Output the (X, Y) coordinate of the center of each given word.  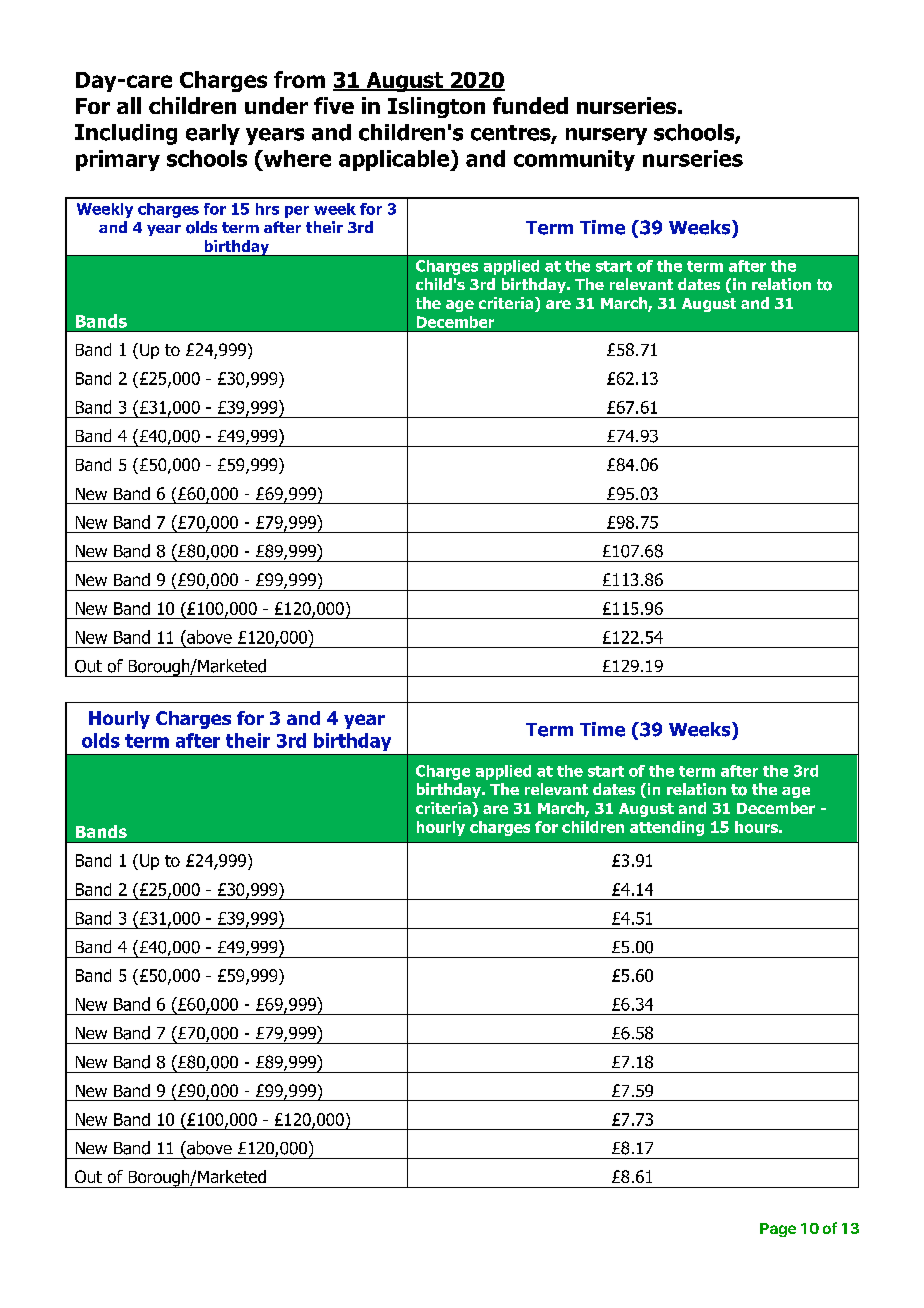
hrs (267, 209)
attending (667, 828)
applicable (395, 160)
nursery (606, 136)
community (574, 160)
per (297, 212)
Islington (436, 107)
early (213, 134)
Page (778, 1230)
